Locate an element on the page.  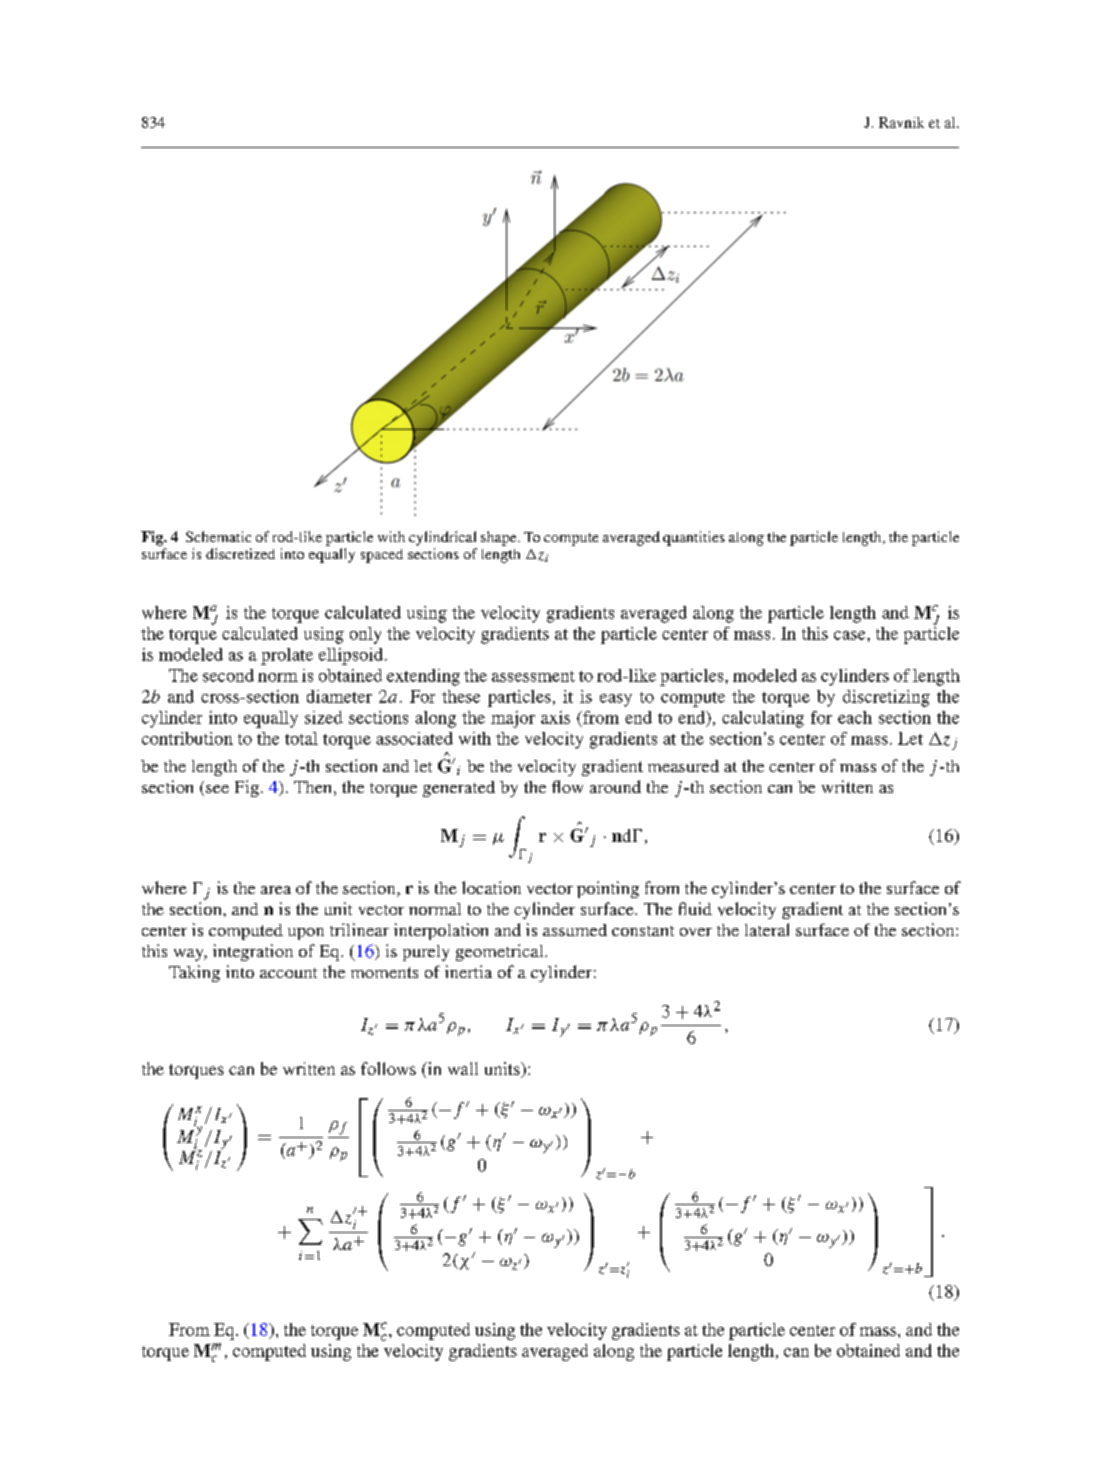
shape is located at coordinates (500, 538).
